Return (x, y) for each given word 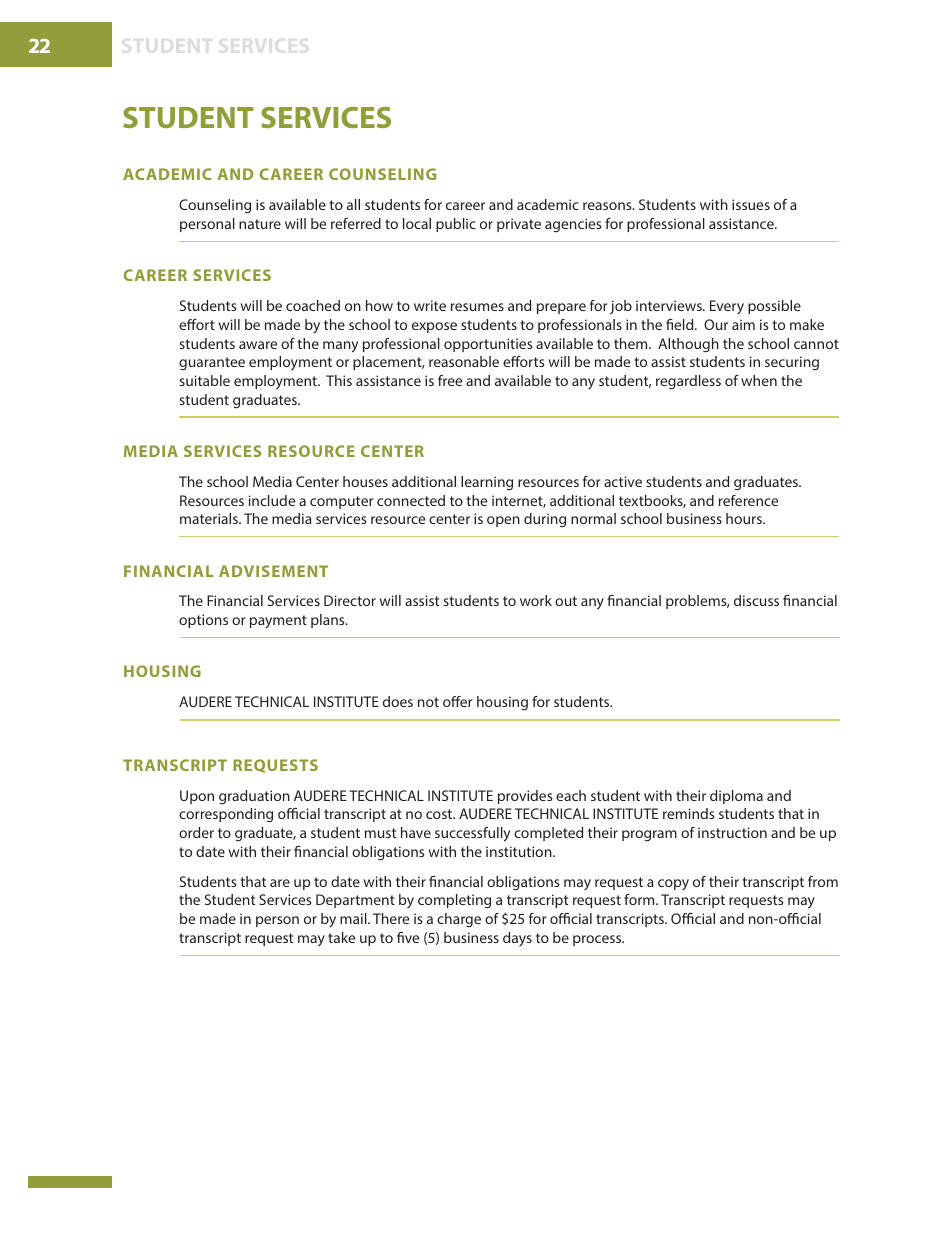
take (341, 937)
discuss (756, 600)
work (536, 600)
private (519, 225)
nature (260, 224)
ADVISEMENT (273, 571)
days (517, 939)
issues (751, 204)
